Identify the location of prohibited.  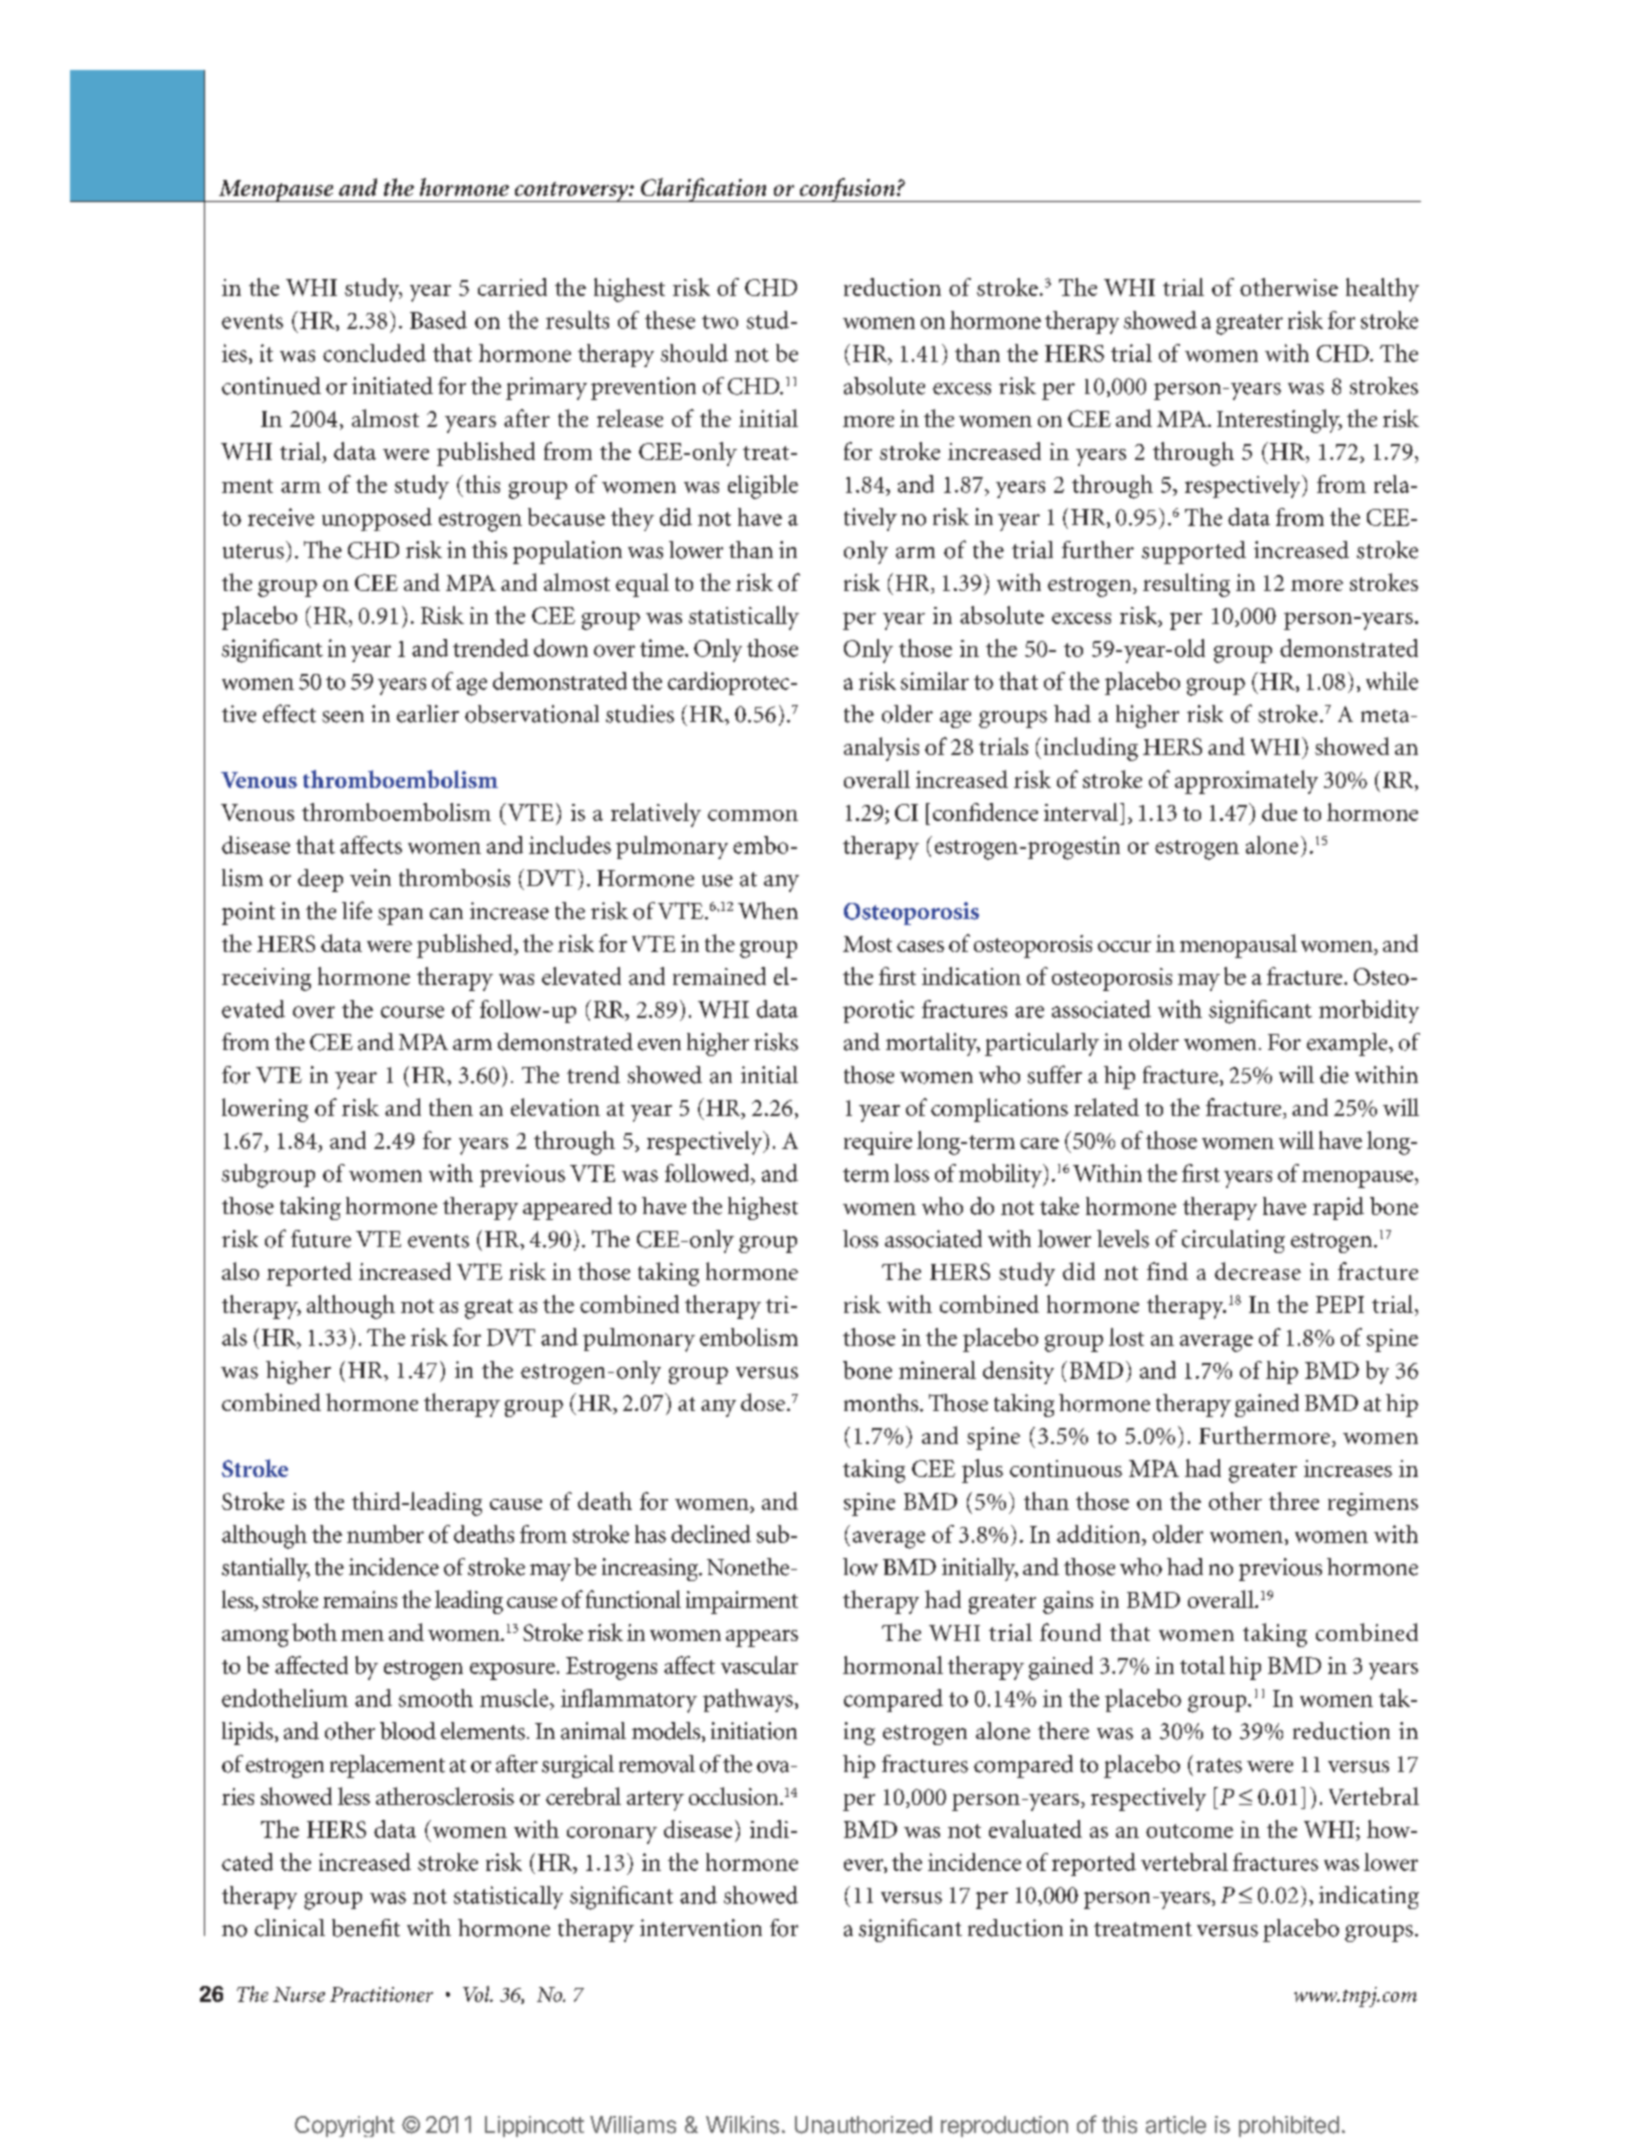
(1289, 2126).
